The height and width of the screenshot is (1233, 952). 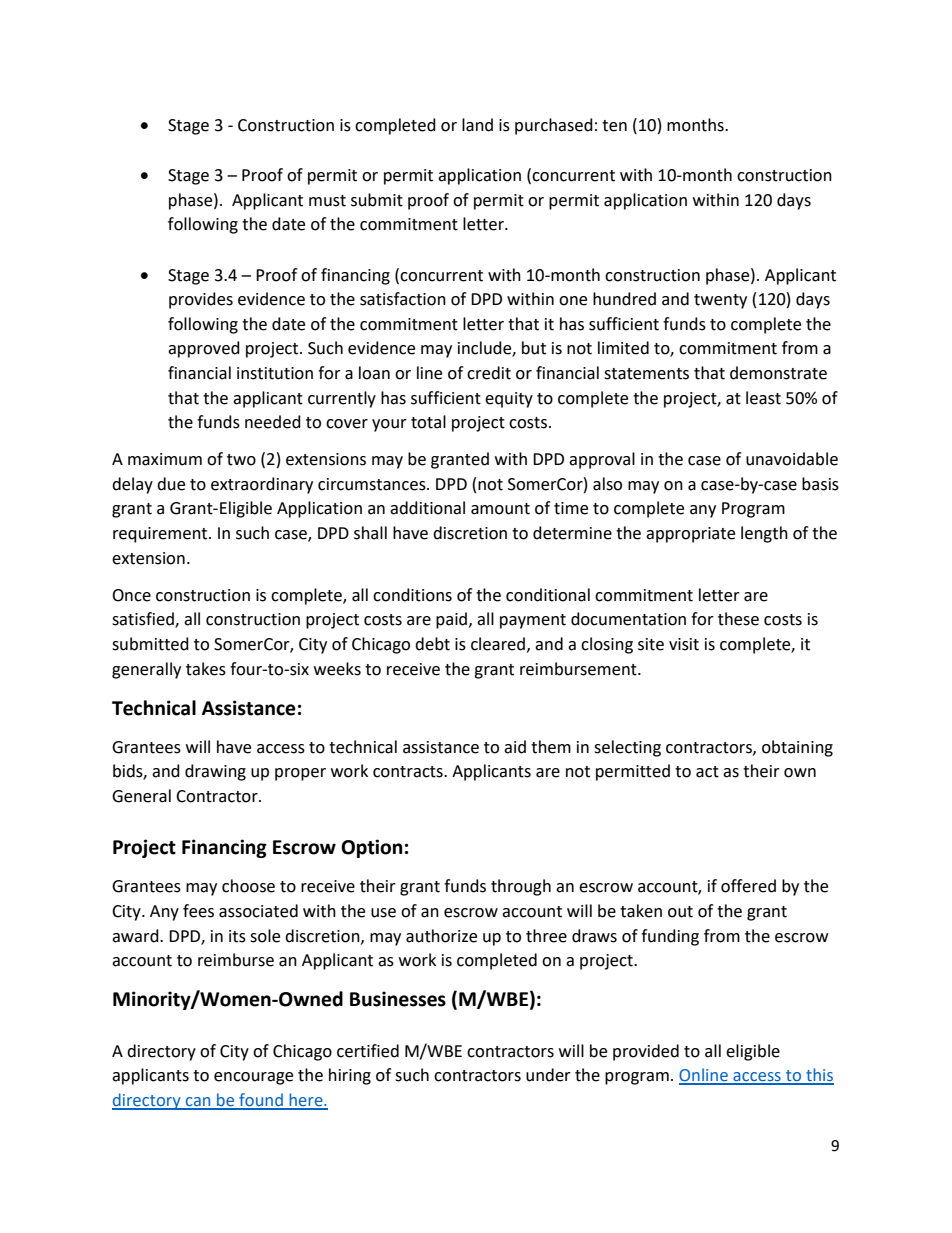 I want to click on land, so click(x=477, y=125).
